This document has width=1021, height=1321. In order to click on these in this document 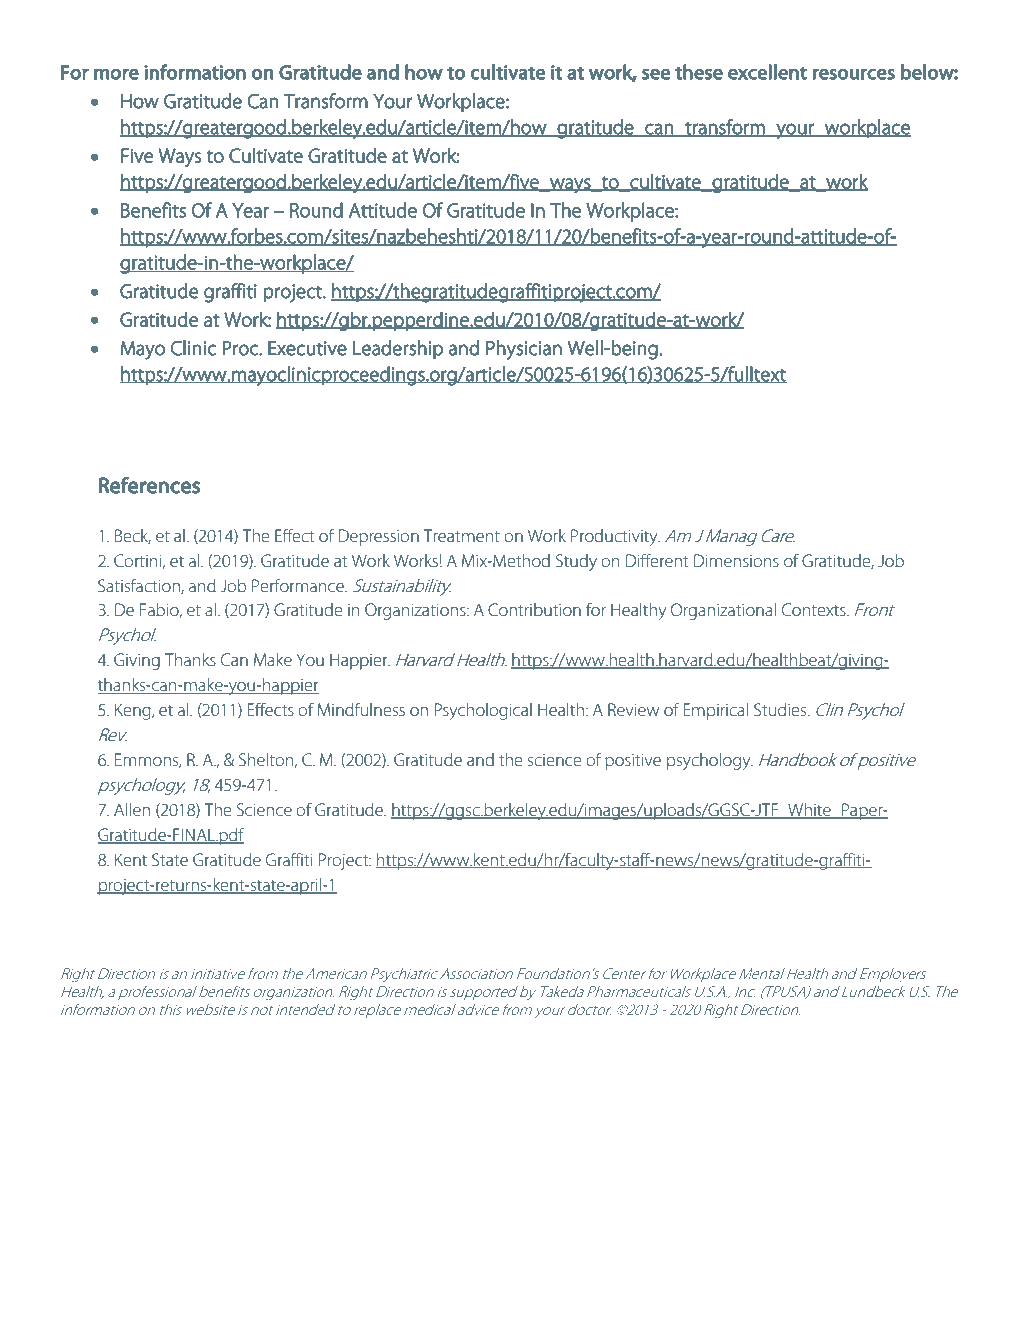, I will do `click(699, 72)`.
